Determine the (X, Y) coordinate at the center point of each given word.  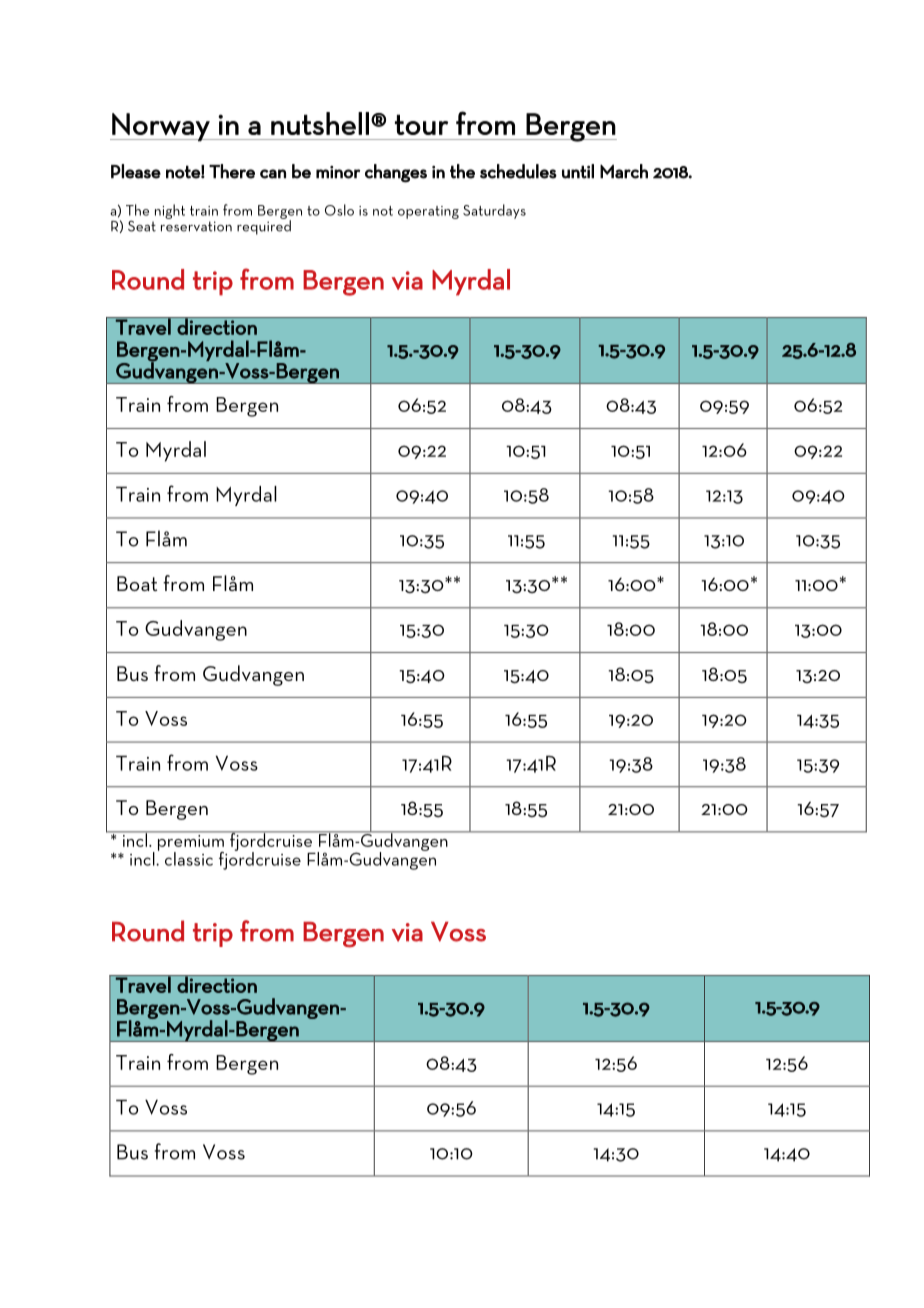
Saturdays (494, 211)
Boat (137, 583)
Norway (161, 127)
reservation (196, 226)
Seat (142, 226)
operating (428, 212)
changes (396, 173)
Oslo (339, 210)
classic (189, 859)
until (578, 171)
